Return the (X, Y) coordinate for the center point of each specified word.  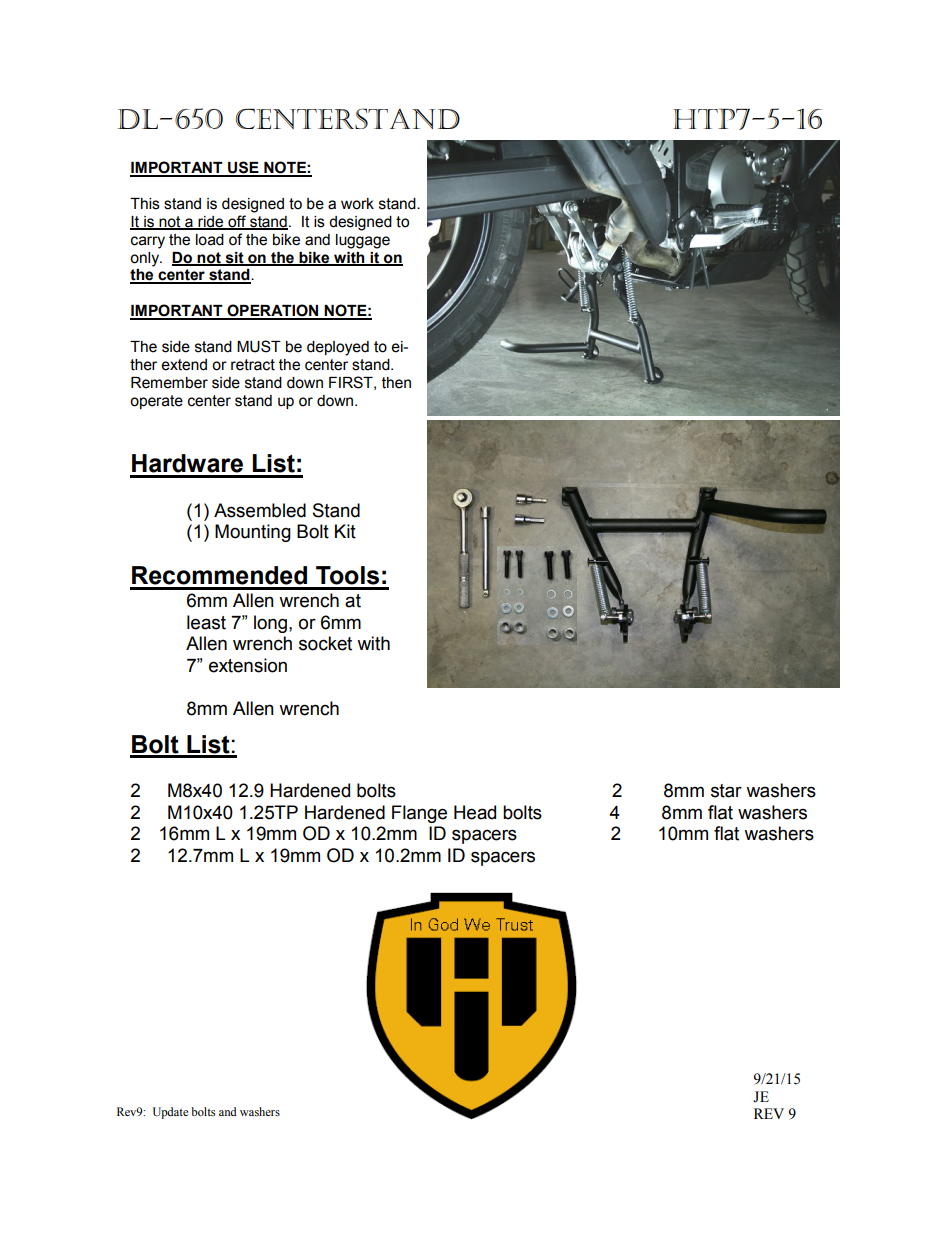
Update (170, 1113)
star (726, 791)
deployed (338, 348)
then (396, 383)
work (357, 204)
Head (475, 812)
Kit (345, 531)
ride (210, 222)
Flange (419, 814)
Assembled (260, 510)
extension (248, 665)
